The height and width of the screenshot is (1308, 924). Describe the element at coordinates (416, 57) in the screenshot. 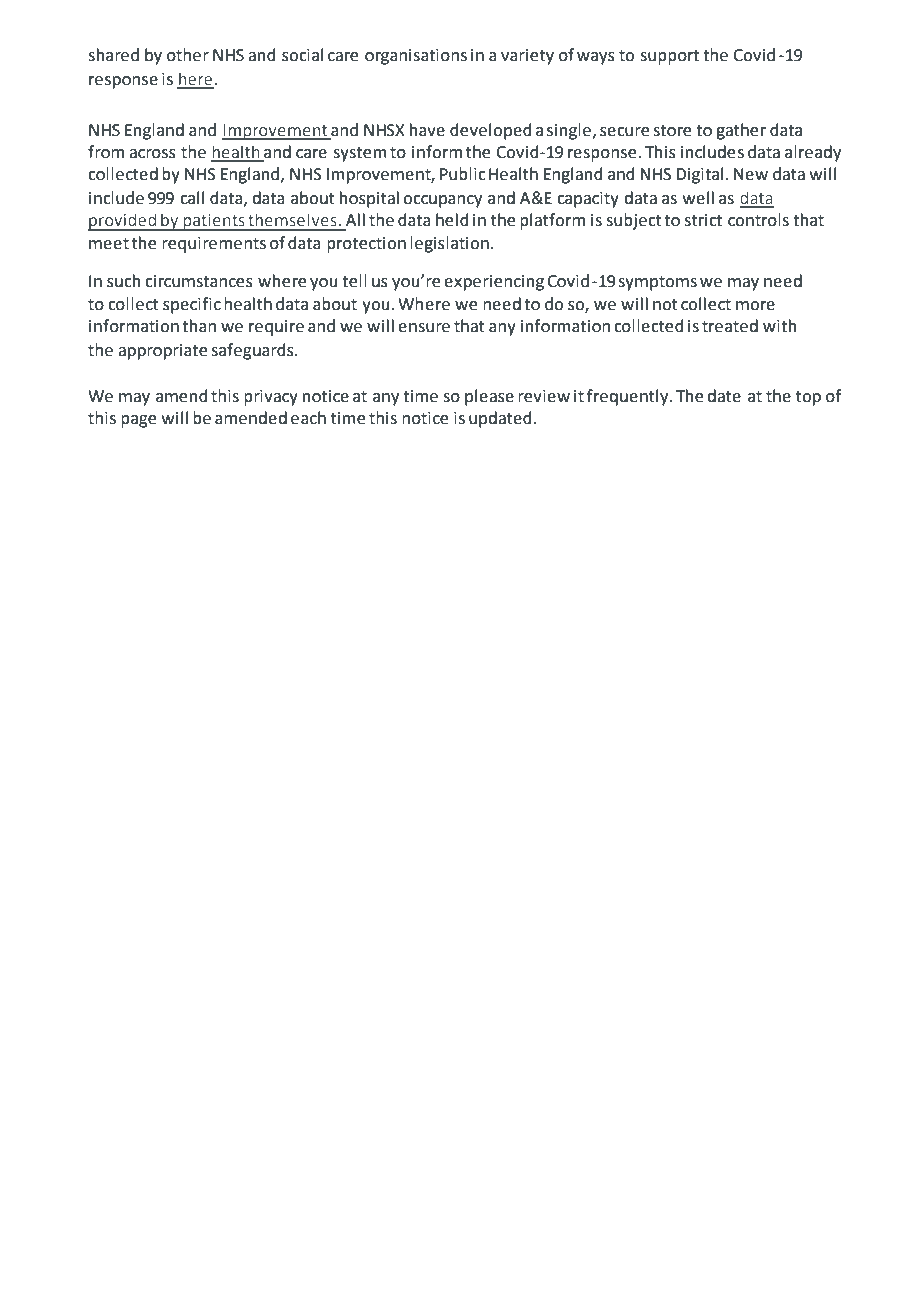

I see `organisations` at that location.
